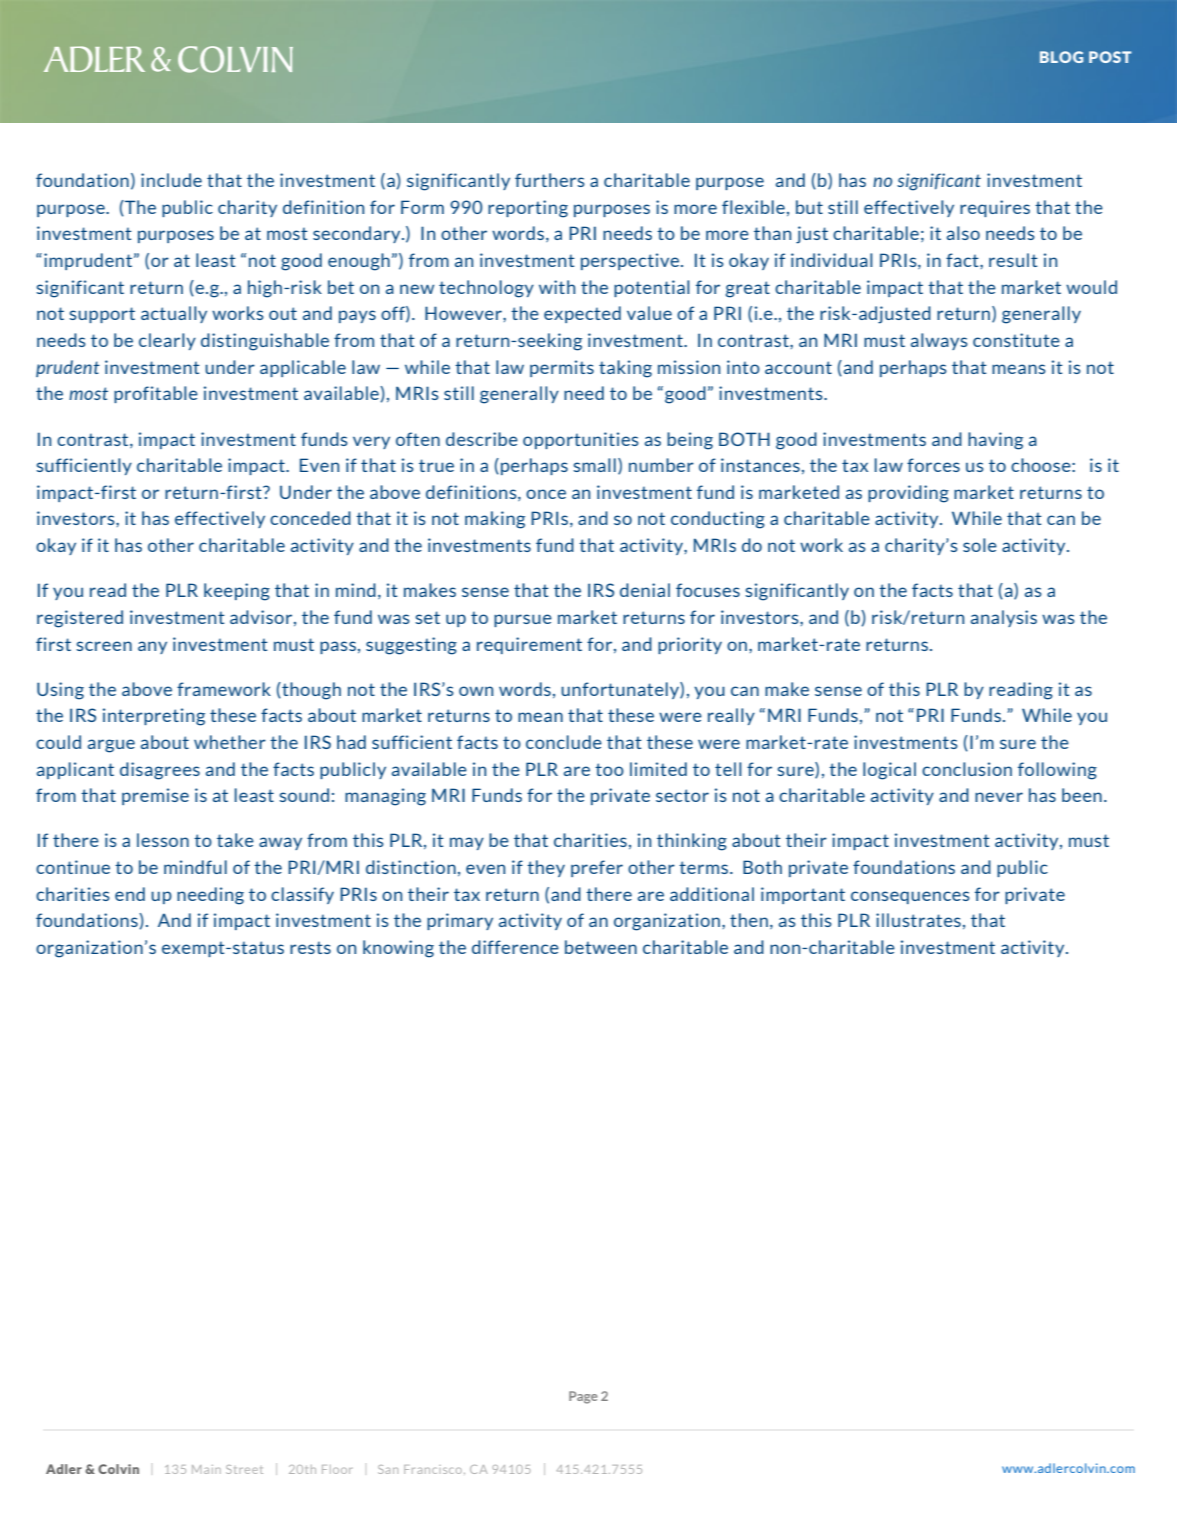 Image resolution: width=1177 pixels, height=1523 pixels. What do you see at coordinates (206, 1469) in the screenshot?
I see `Main` at bounding box center [206, 1469].
